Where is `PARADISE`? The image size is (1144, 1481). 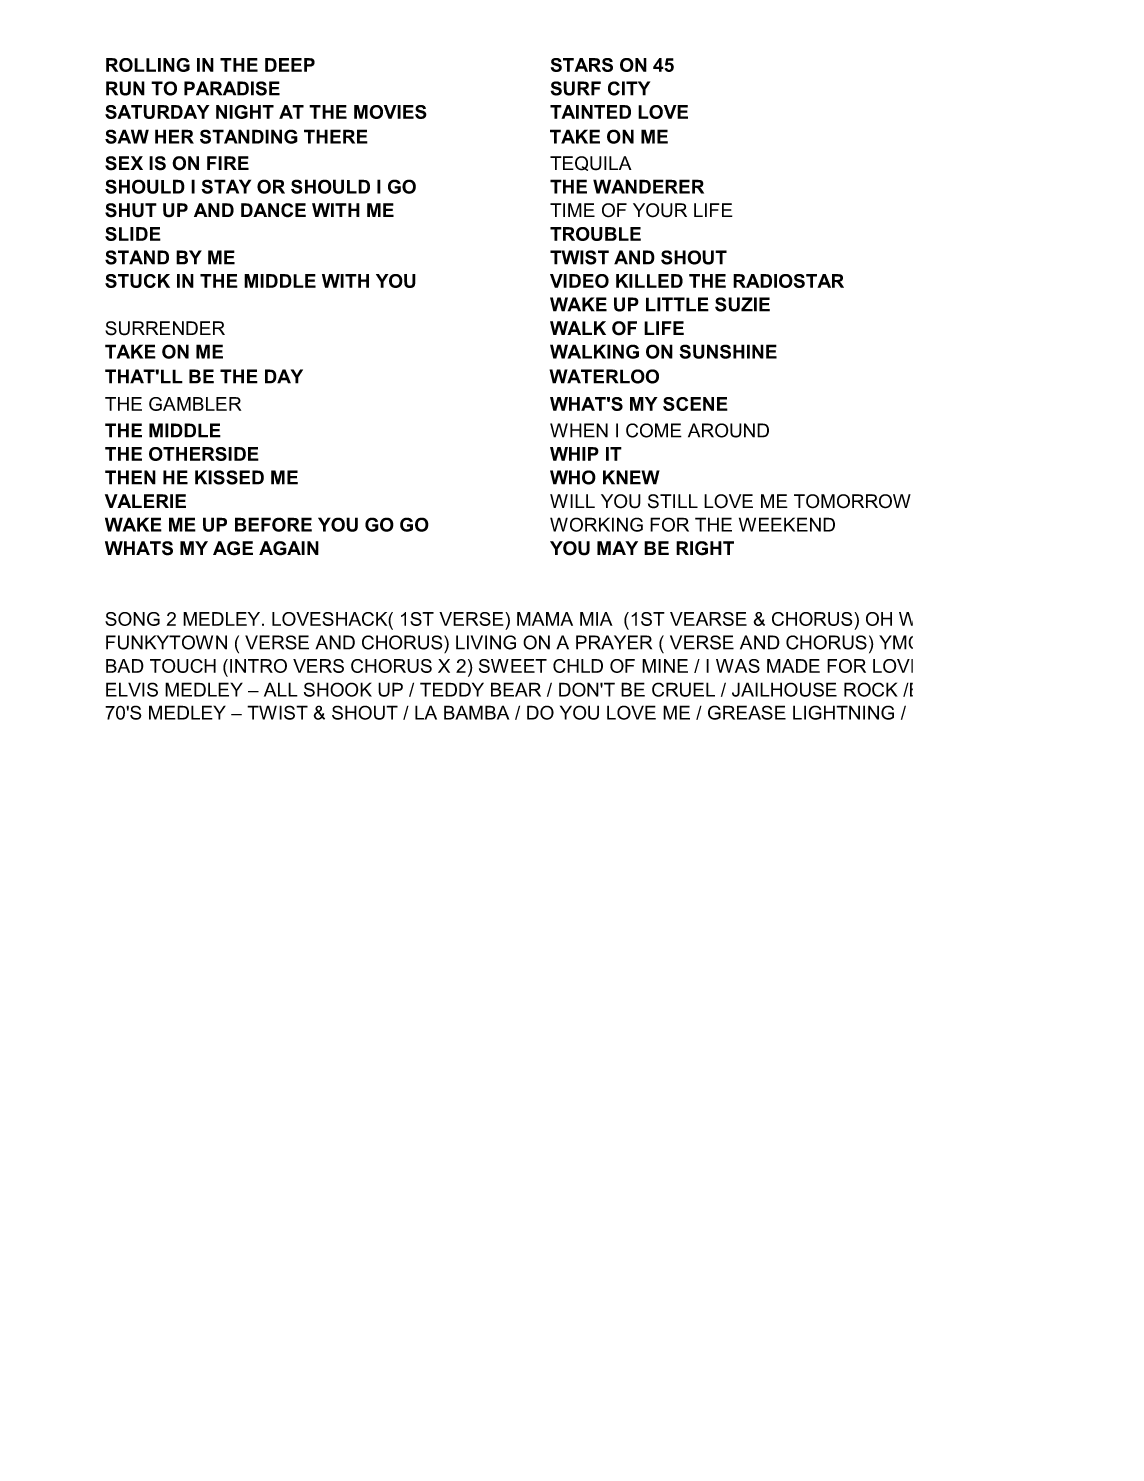
PARADISE is located at coordinates (232, 88).
